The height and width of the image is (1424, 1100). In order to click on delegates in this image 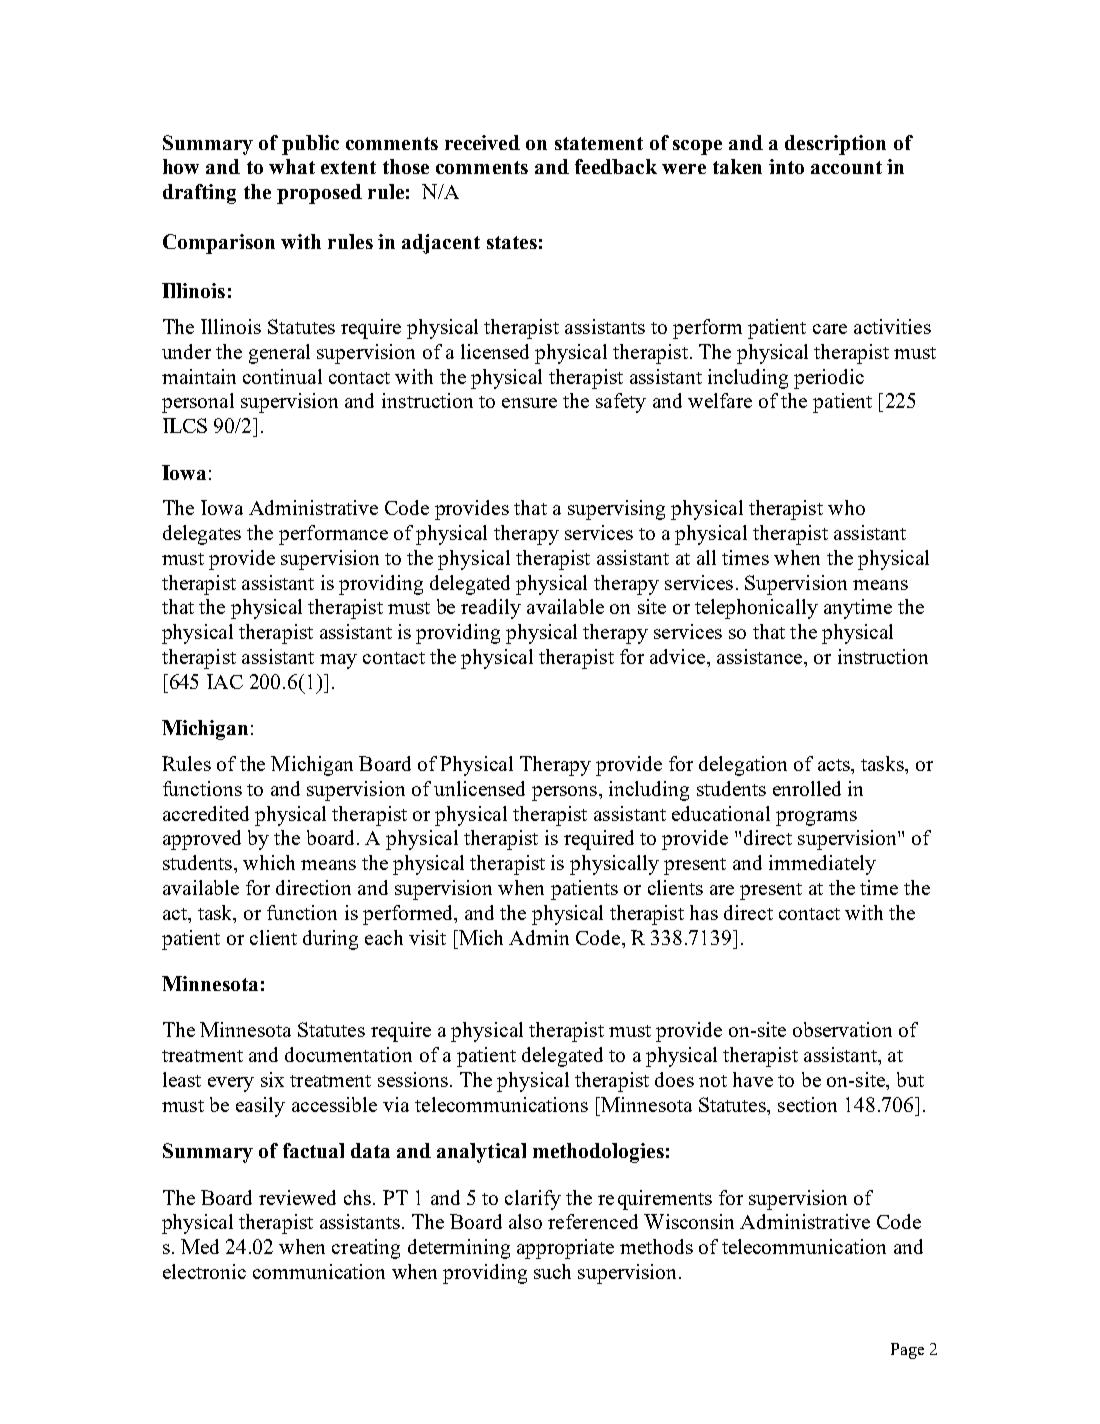, I will do `click(202, 535)`.
